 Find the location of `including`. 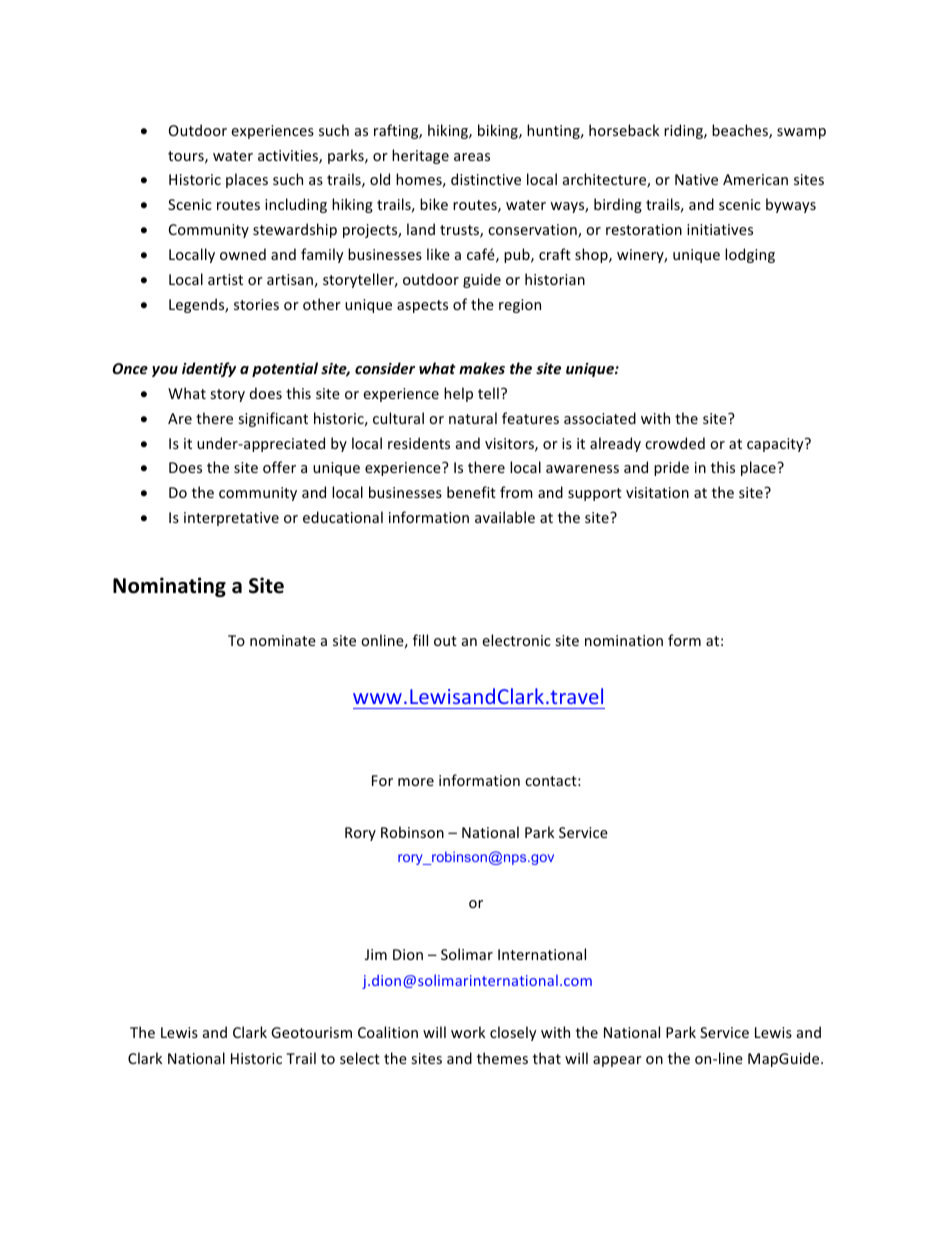

including is located at coordinates (296, 205).
